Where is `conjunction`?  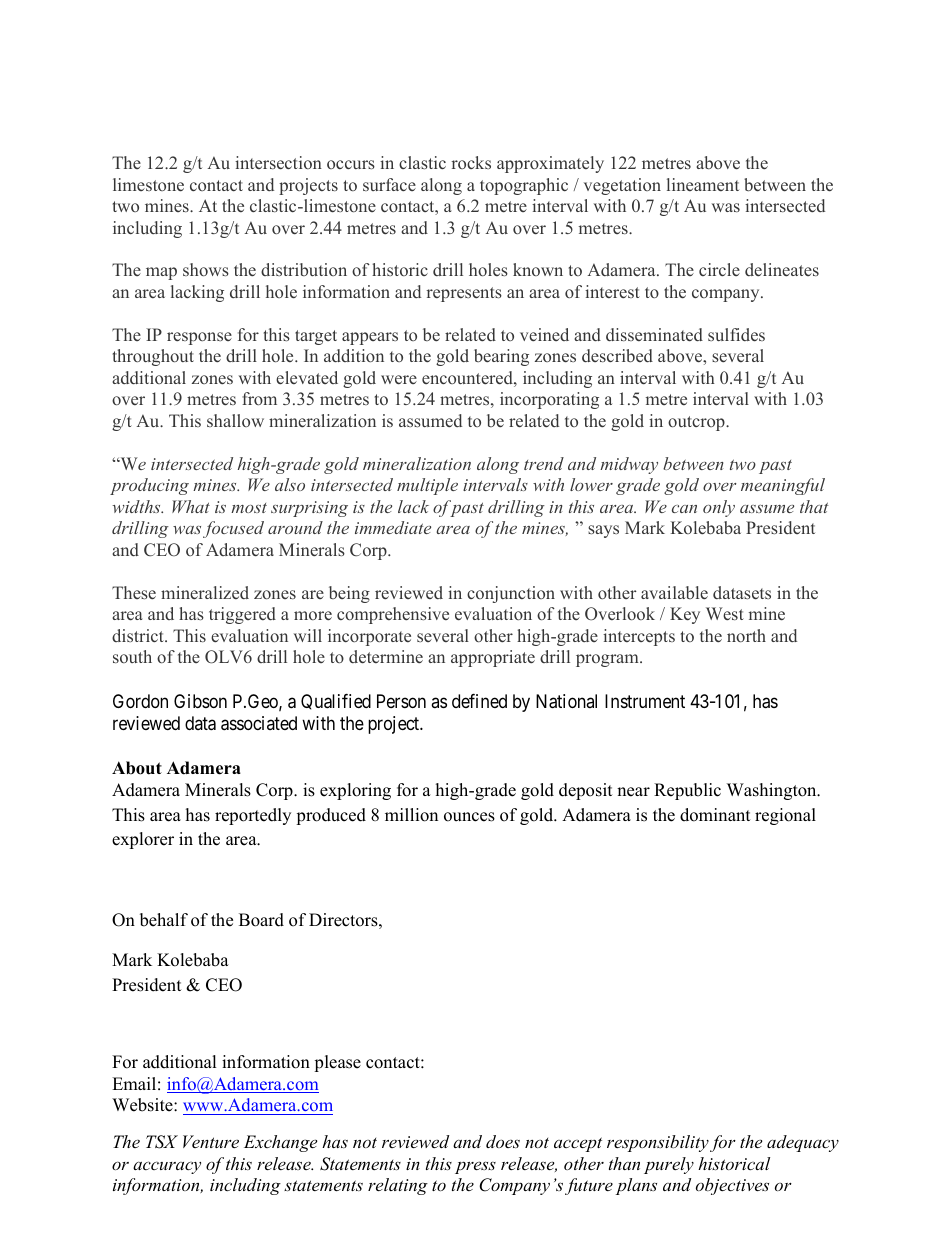 conjunction is located at coordinates (511, 594).
